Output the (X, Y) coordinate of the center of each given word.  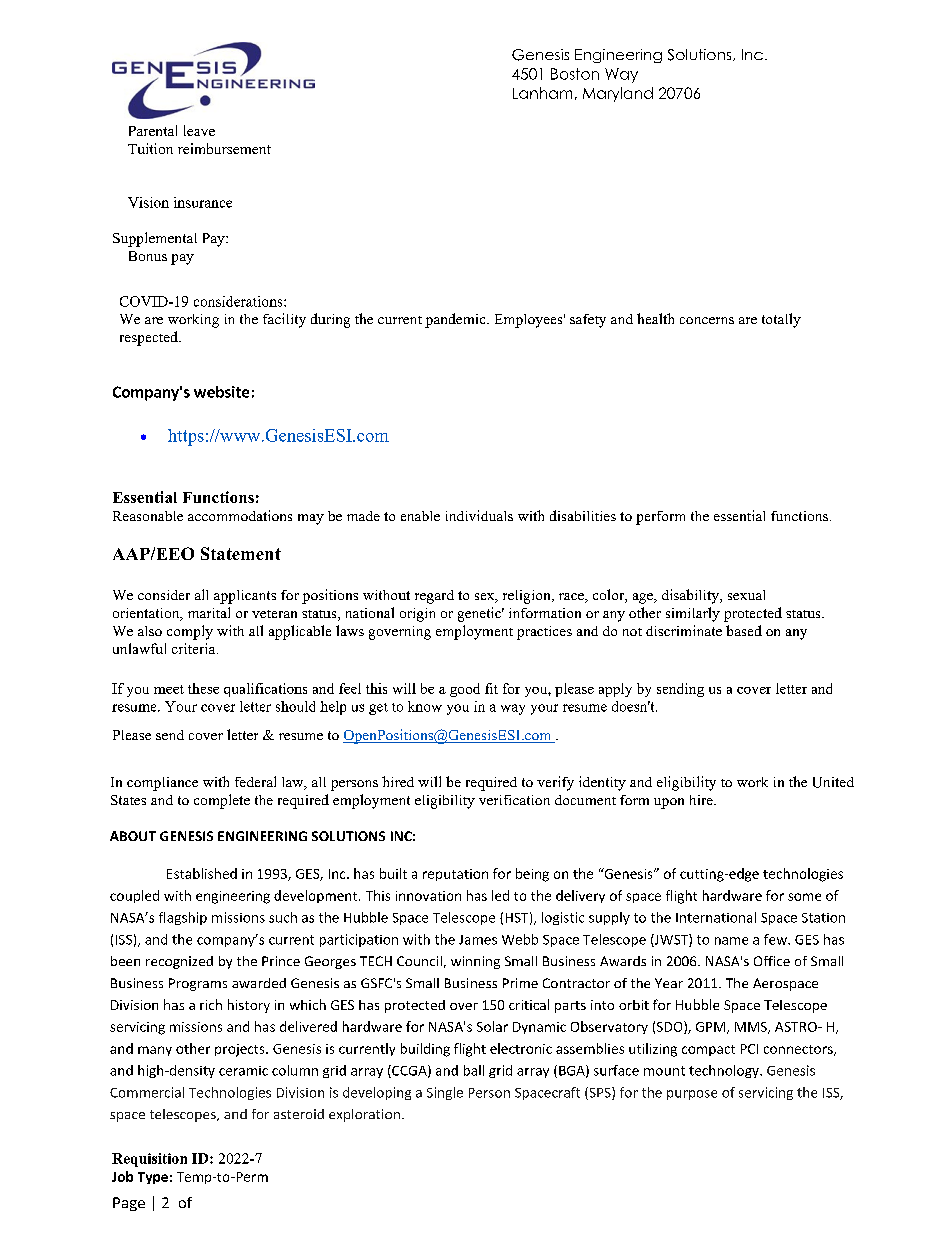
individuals (479, 515)
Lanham (542, 93)
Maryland (618, 94)
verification (514, 800)
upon (669, 803)
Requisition (149, 1160)
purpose (692, 1095)
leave (199, 130)
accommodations (240, 515)
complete (222, 801)
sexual (746, 595)
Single (445, 1093)
